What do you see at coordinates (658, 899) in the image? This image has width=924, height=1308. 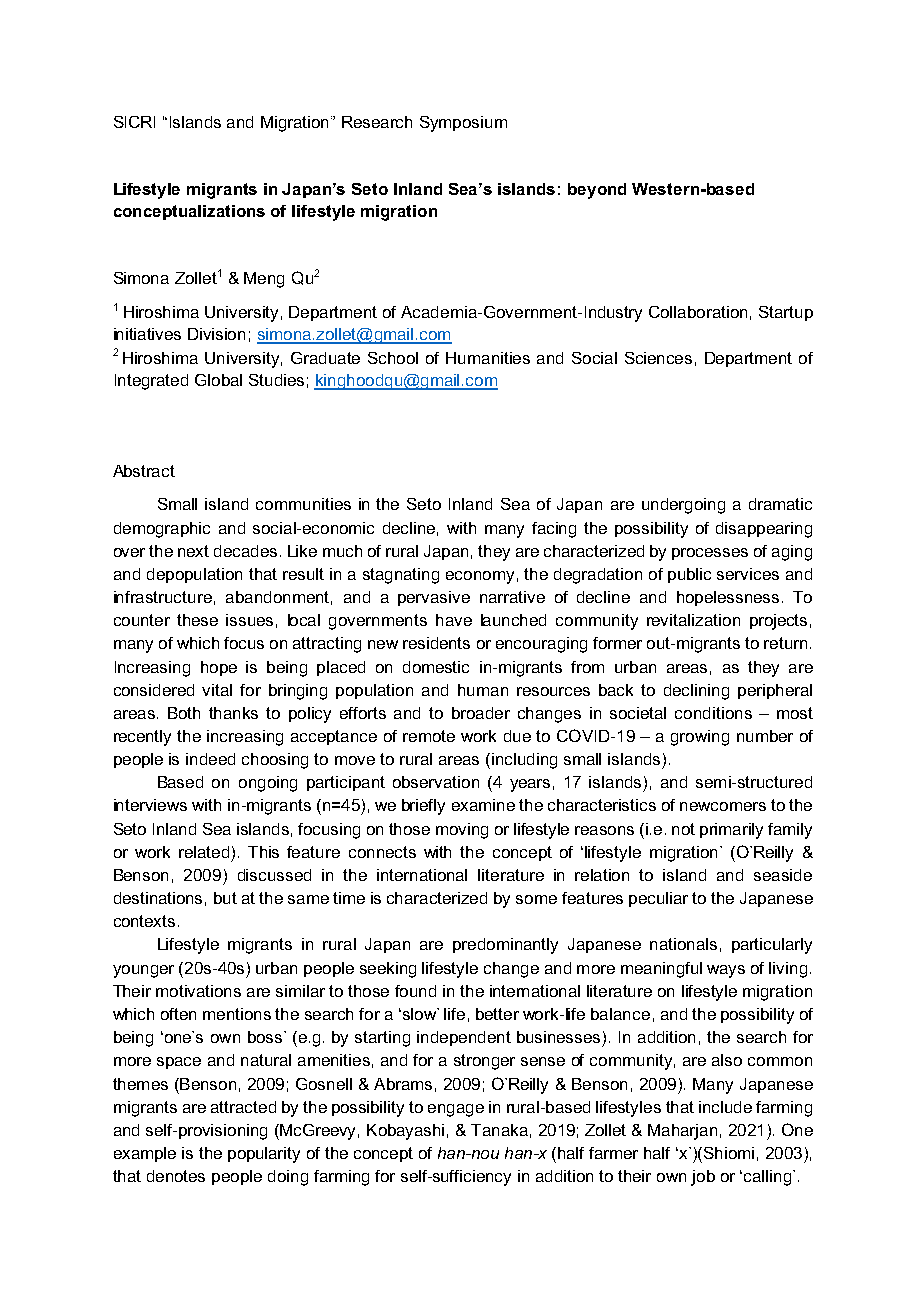 I see `peculiar` at bounding box center [658, 899].
